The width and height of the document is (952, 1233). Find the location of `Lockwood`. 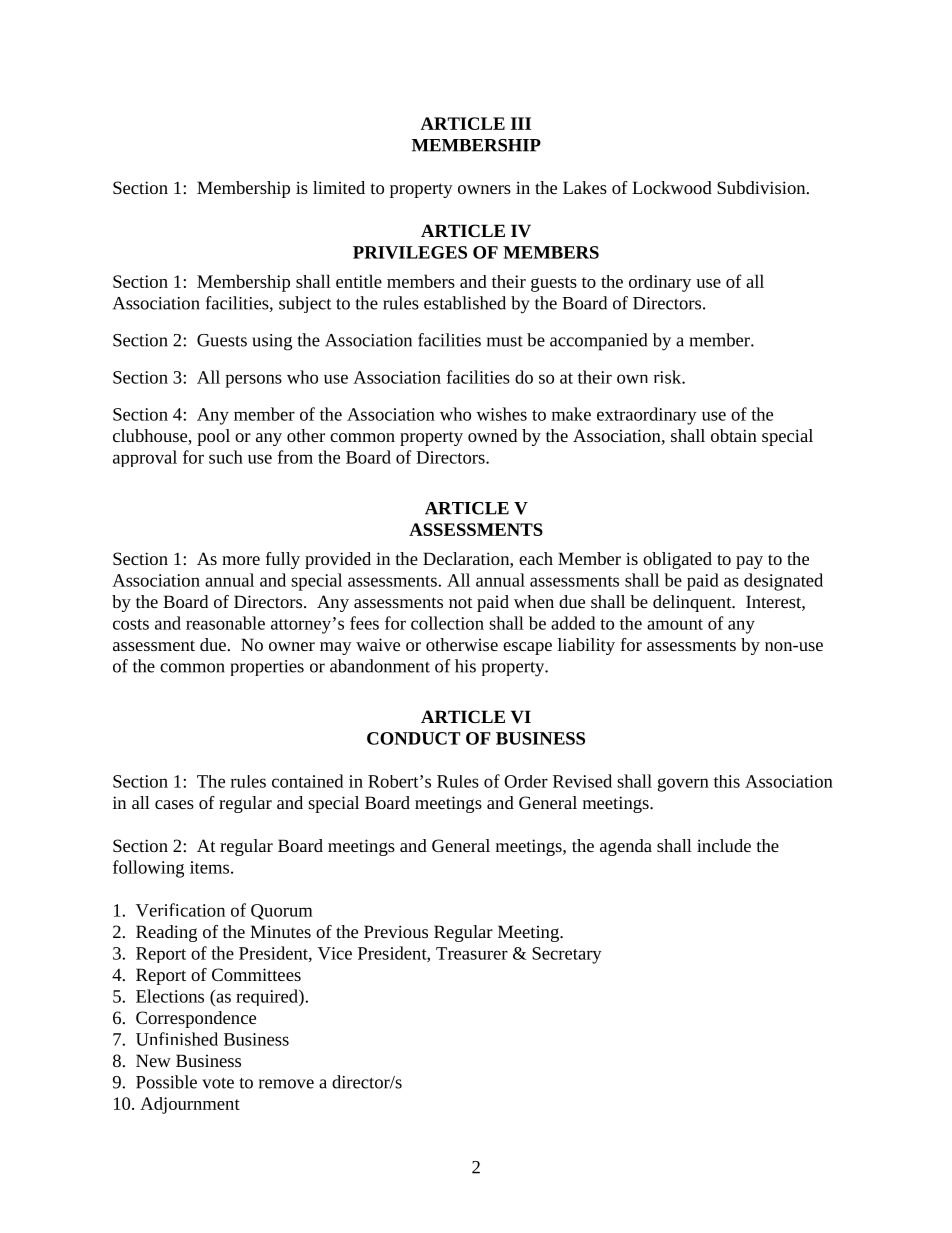

Lockwood is located at coordinates (672, 187).
